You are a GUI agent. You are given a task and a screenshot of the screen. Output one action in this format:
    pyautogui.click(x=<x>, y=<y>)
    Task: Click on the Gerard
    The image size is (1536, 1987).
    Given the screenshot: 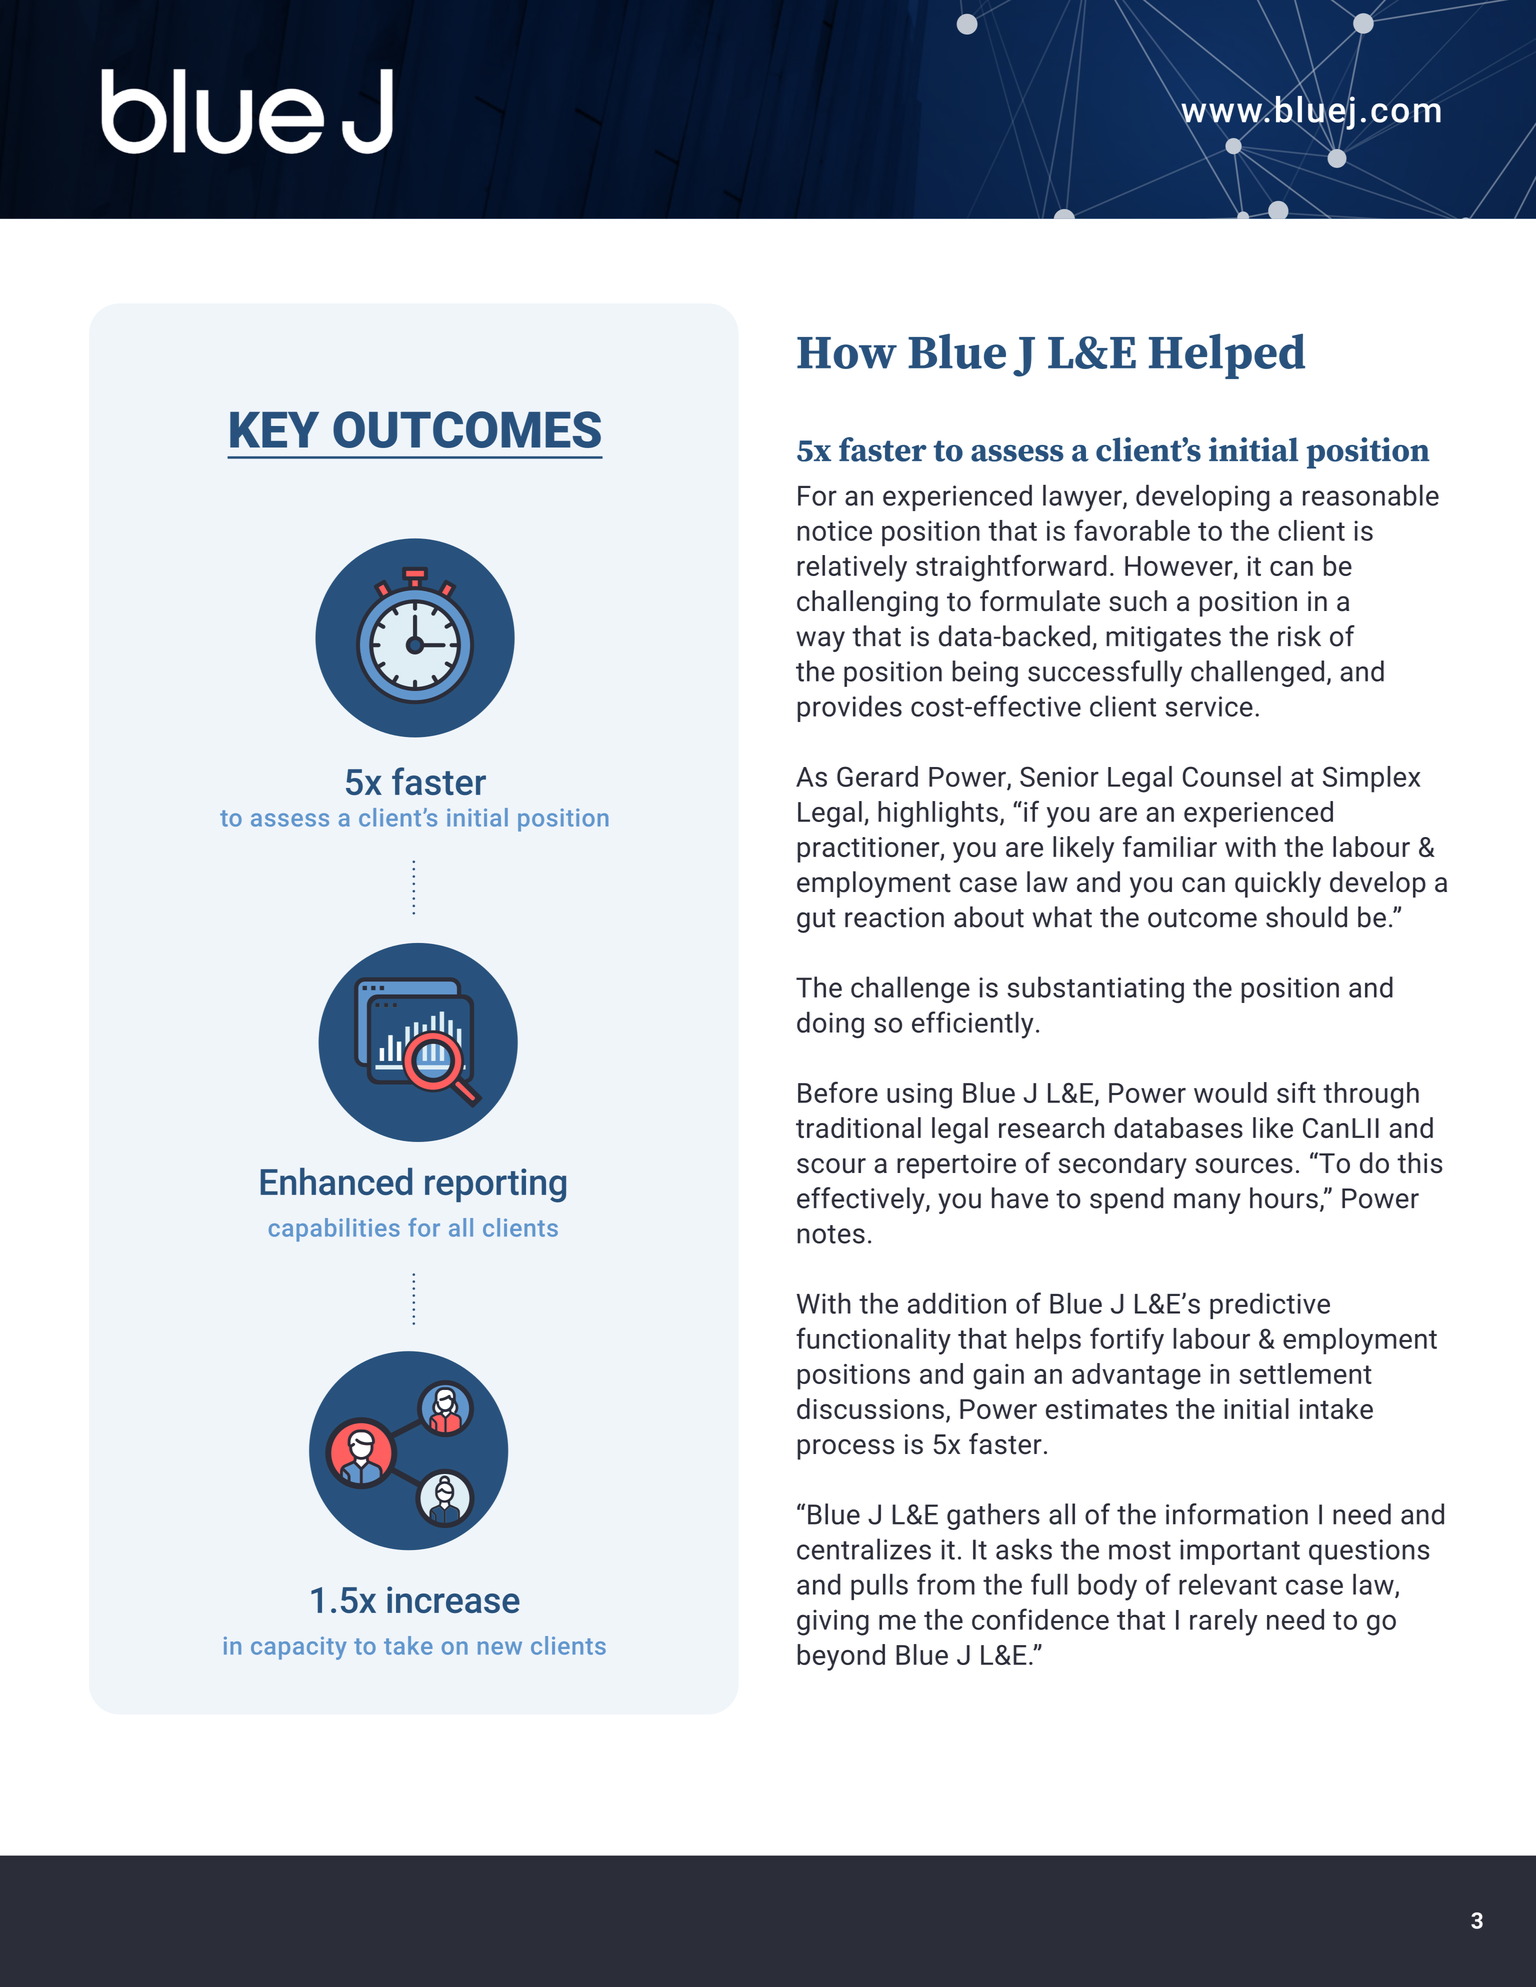 What is the action you would take?
    pyautogui.click(x=877, y=776)
